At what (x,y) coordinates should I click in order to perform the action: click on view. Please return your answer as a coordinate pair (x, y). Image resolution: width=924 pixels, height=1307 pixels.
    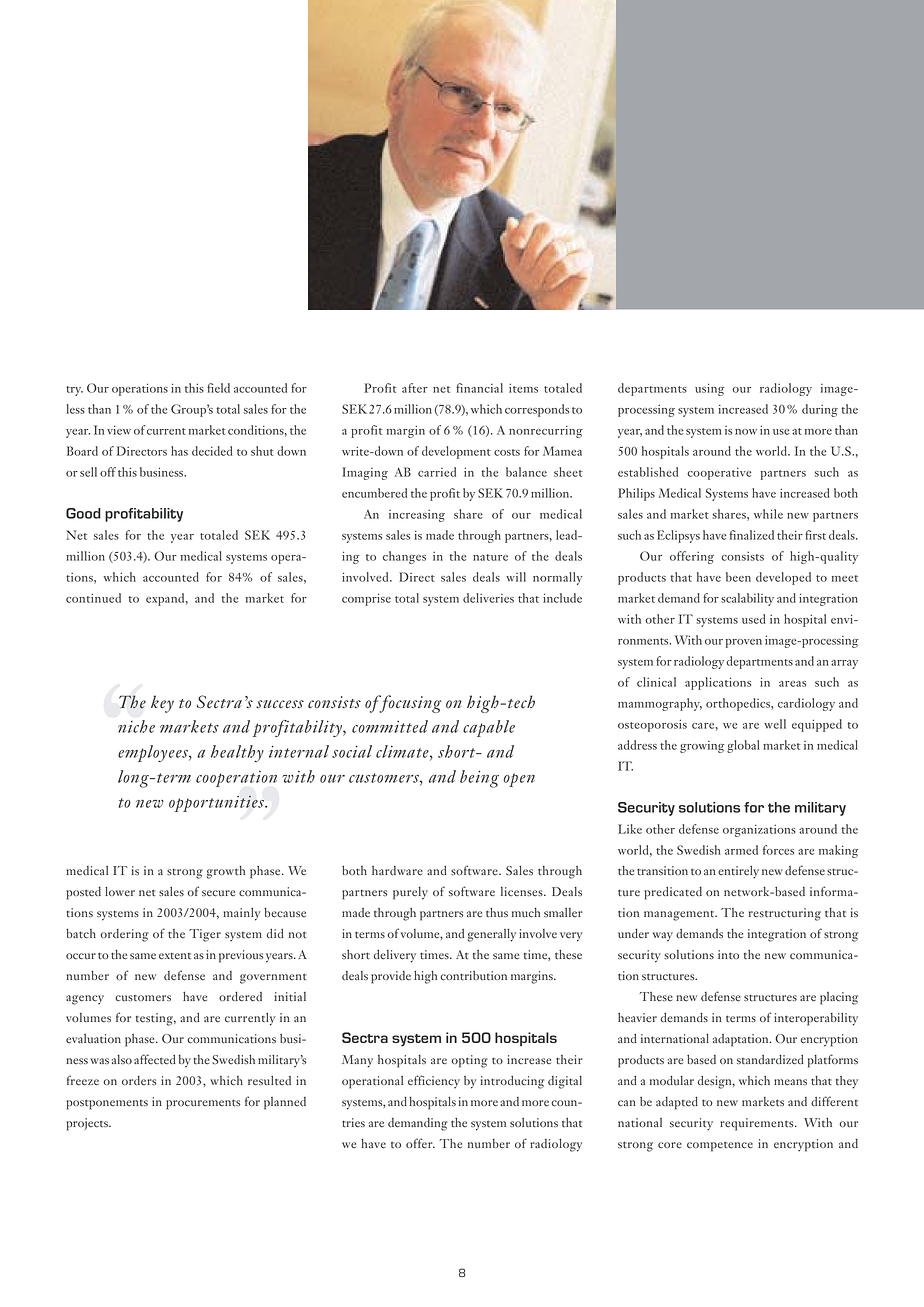
    Looking at the image, I should click on (119, 430).
